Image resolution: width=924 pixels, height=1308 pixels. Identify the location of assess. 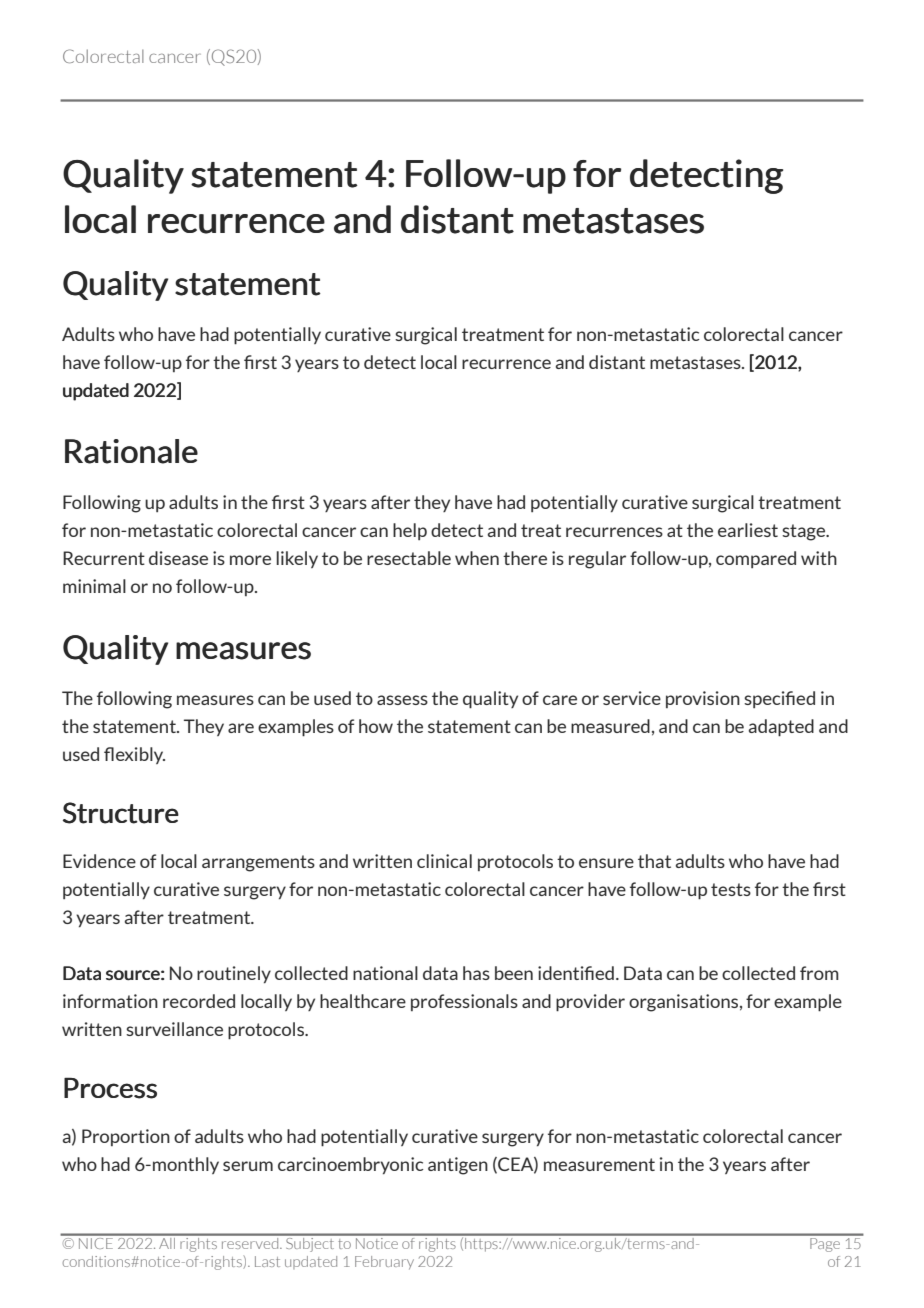
(402, 700).
